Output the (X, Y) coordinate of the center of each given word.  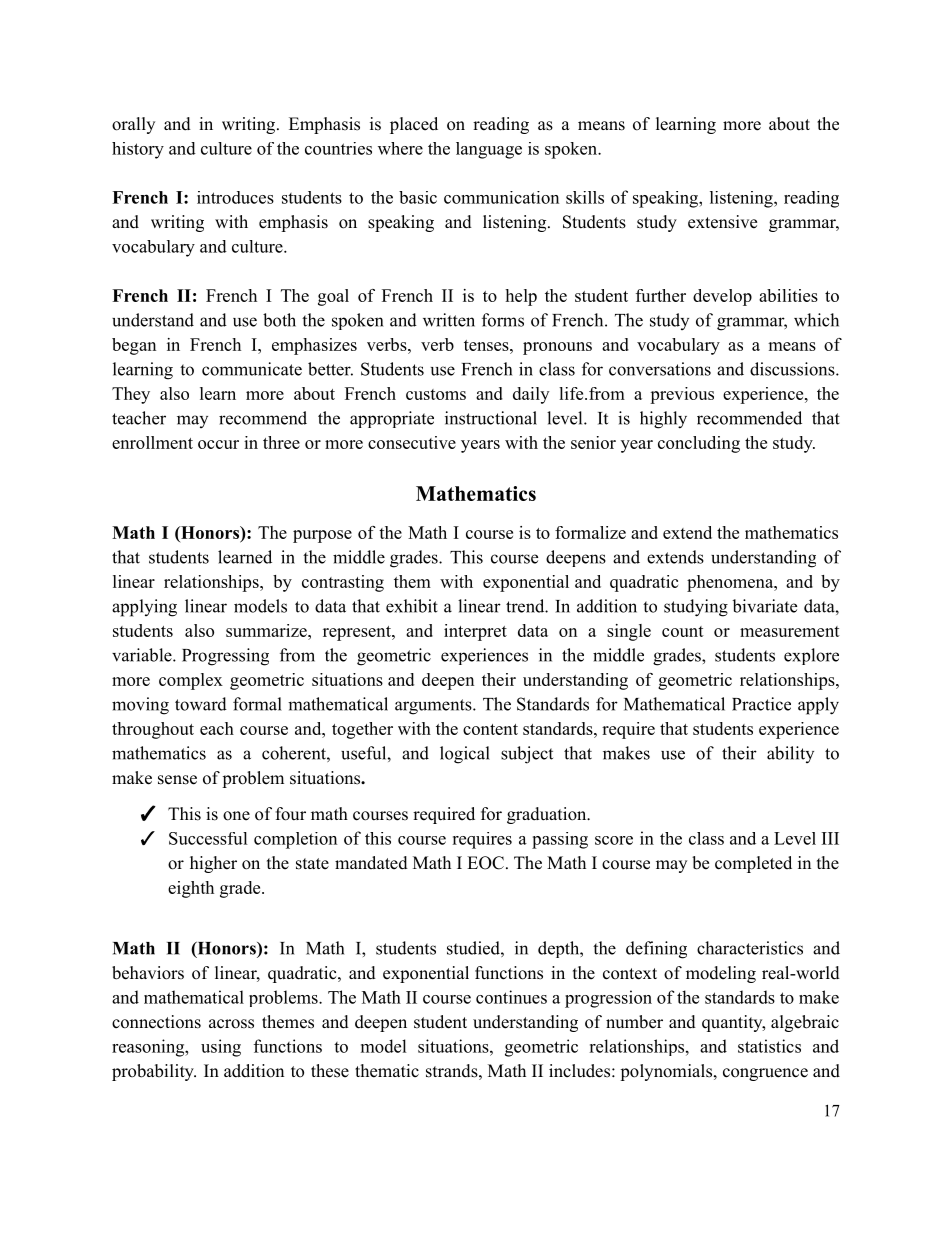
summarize (267, 630)
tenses (487, 345)
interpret (475, 632)
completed (753, 864)
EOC (485, 863)
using (221, 1048)
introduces (235, 197)
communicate (252, 369)
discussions (793, 369)
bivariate (764, 606)
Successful (208, 838)
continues (511, 997)
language (489, 150)
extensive (722, 222)
